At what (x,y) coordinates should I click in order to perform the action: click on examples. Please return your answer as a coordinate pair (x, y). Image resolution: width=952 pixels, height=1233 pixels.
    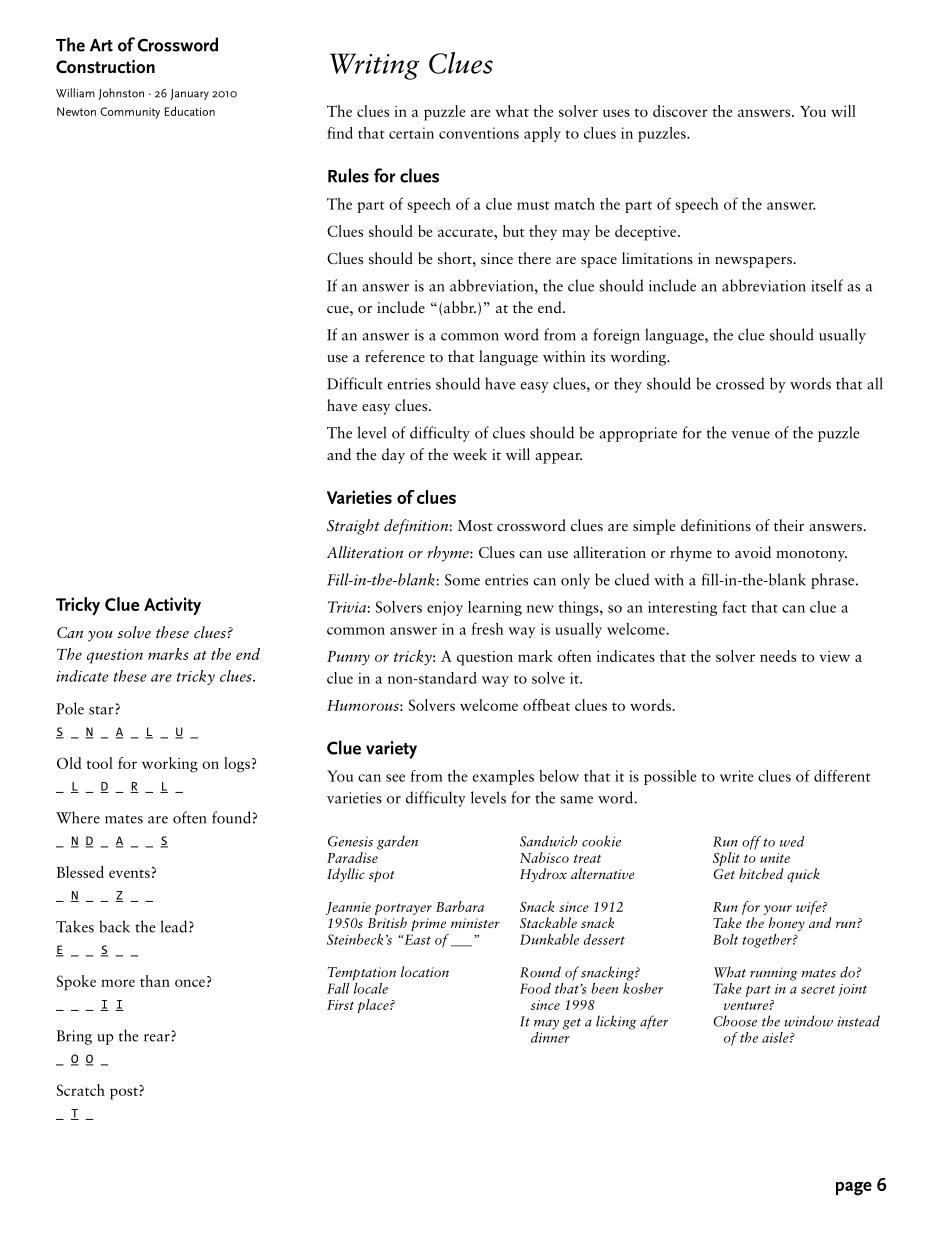
    Looking at the image, I should click on (503, 777).
